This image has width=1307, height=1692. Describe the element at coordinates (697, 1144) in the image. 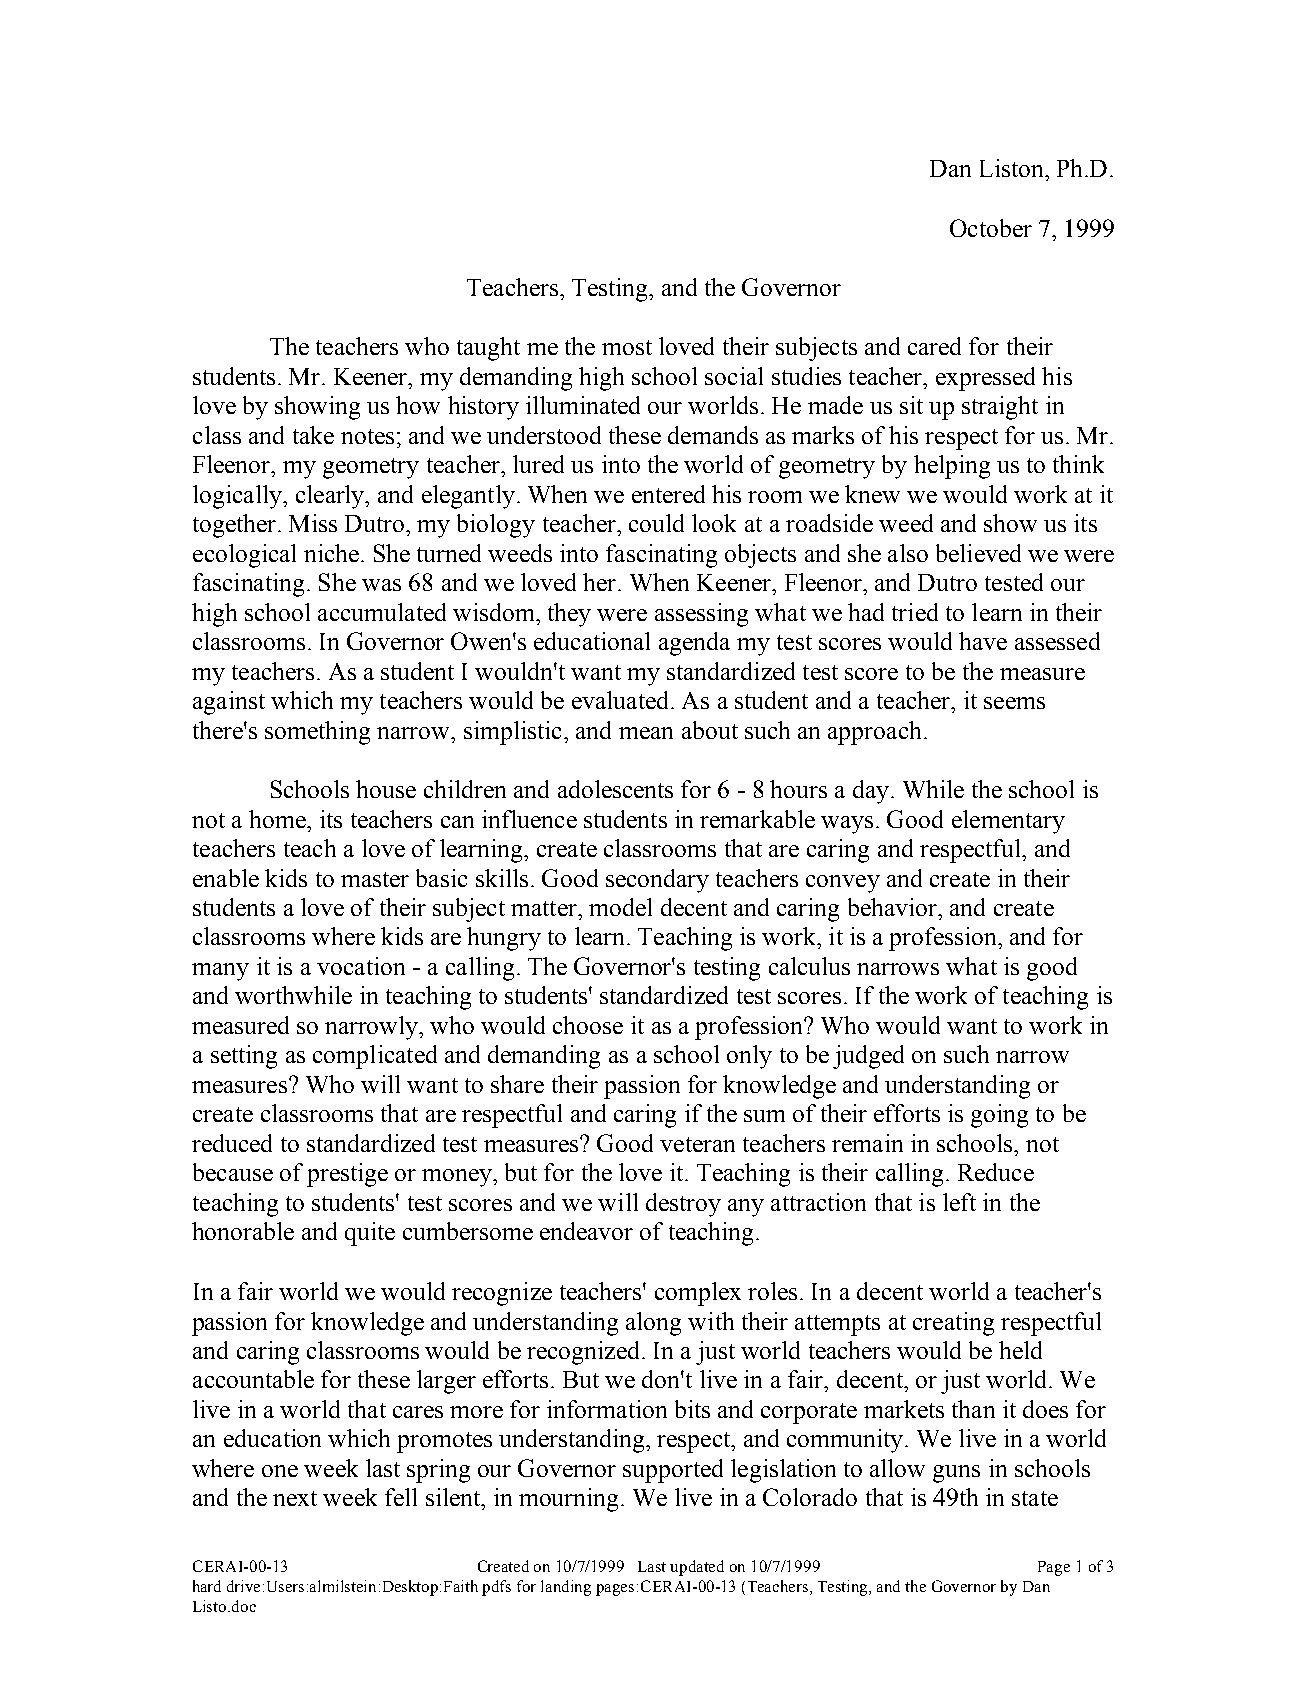

I see `veteran` at that location.
